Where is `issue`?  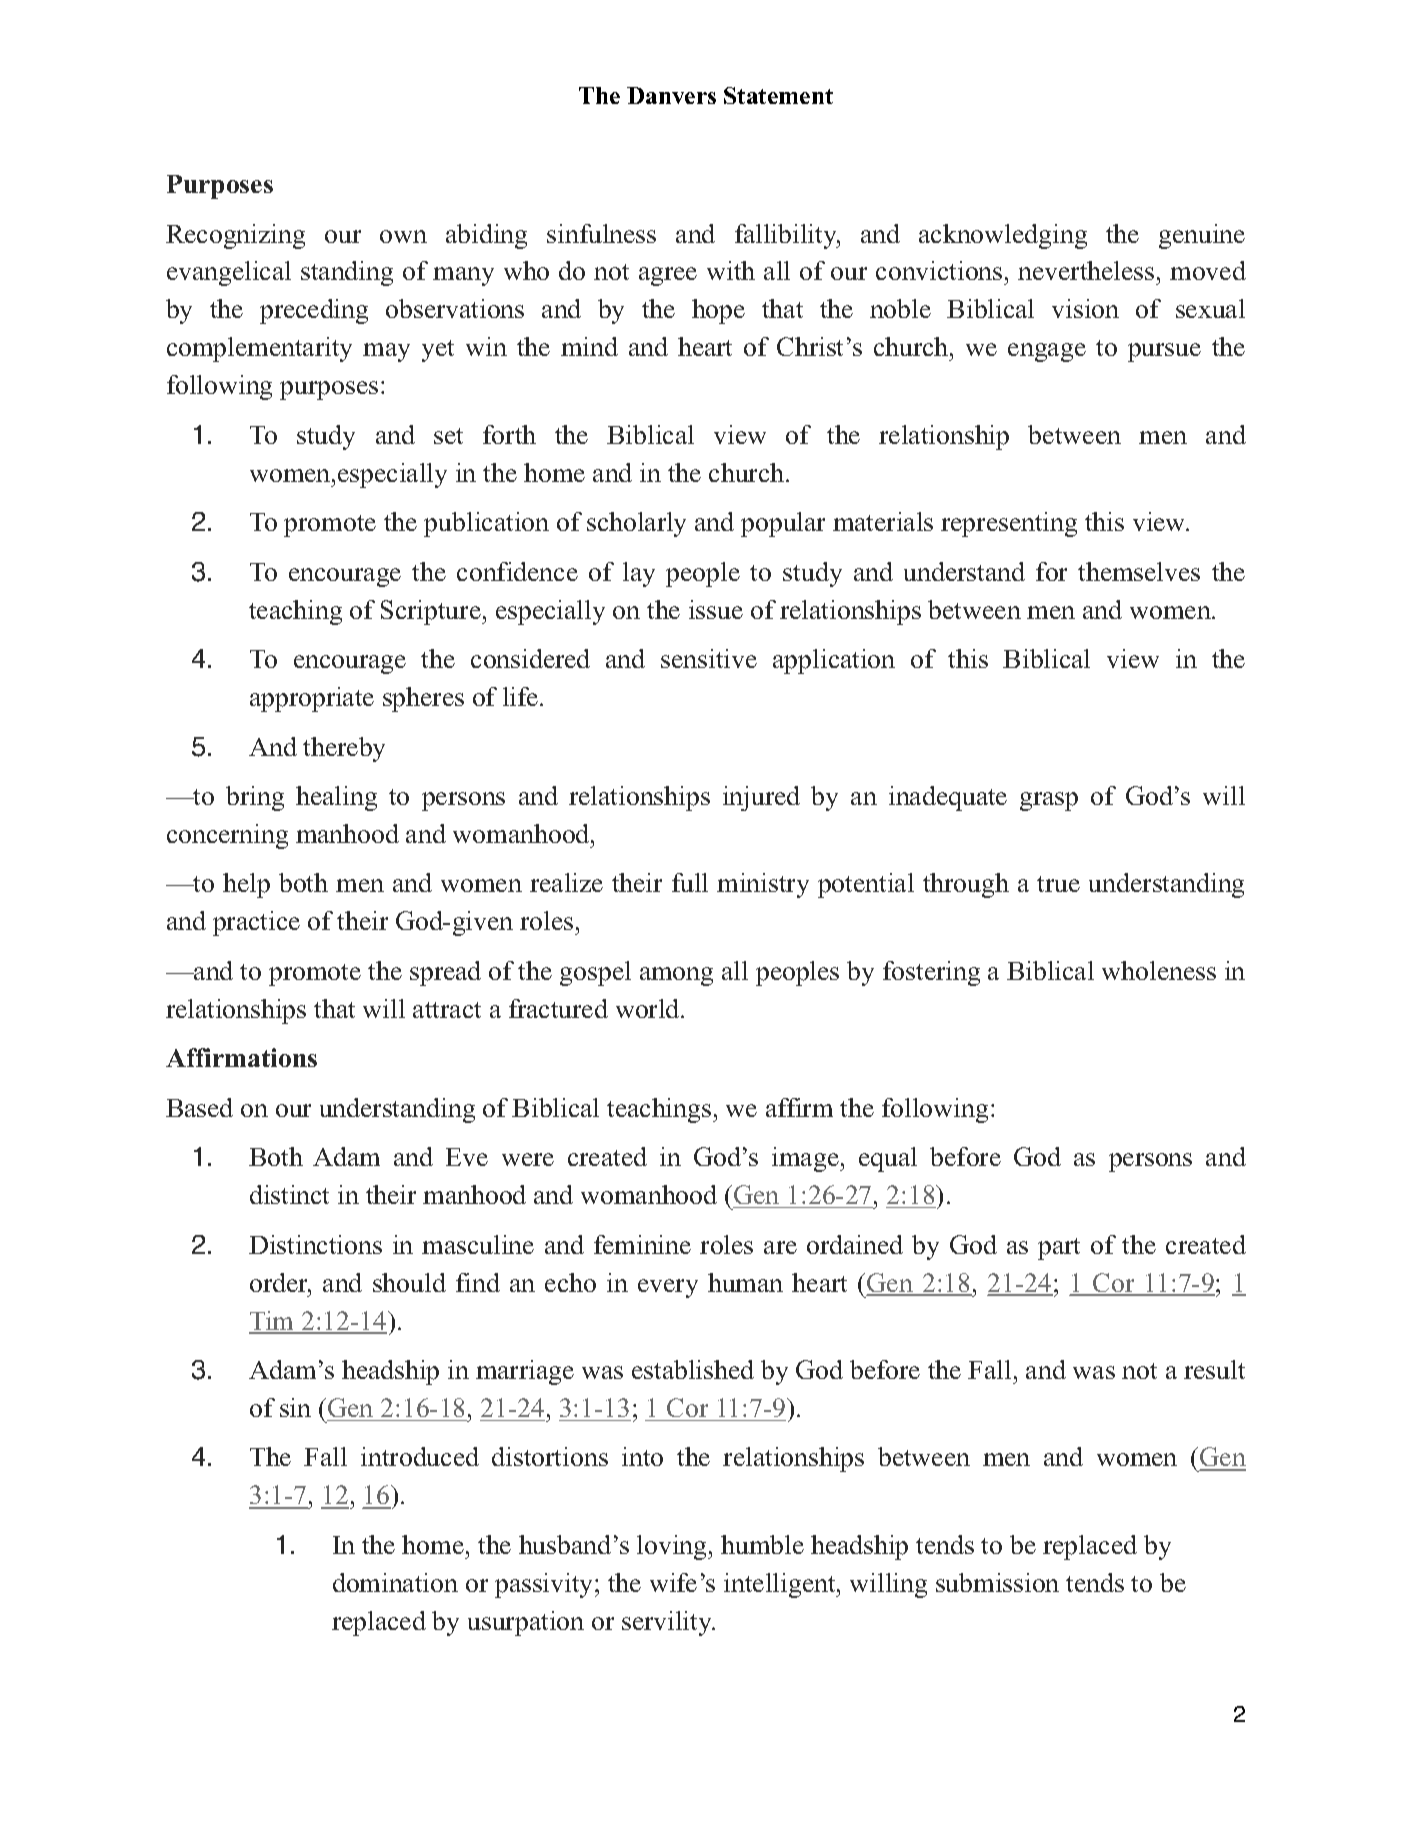 issue is located at coordinates (716, 609).
